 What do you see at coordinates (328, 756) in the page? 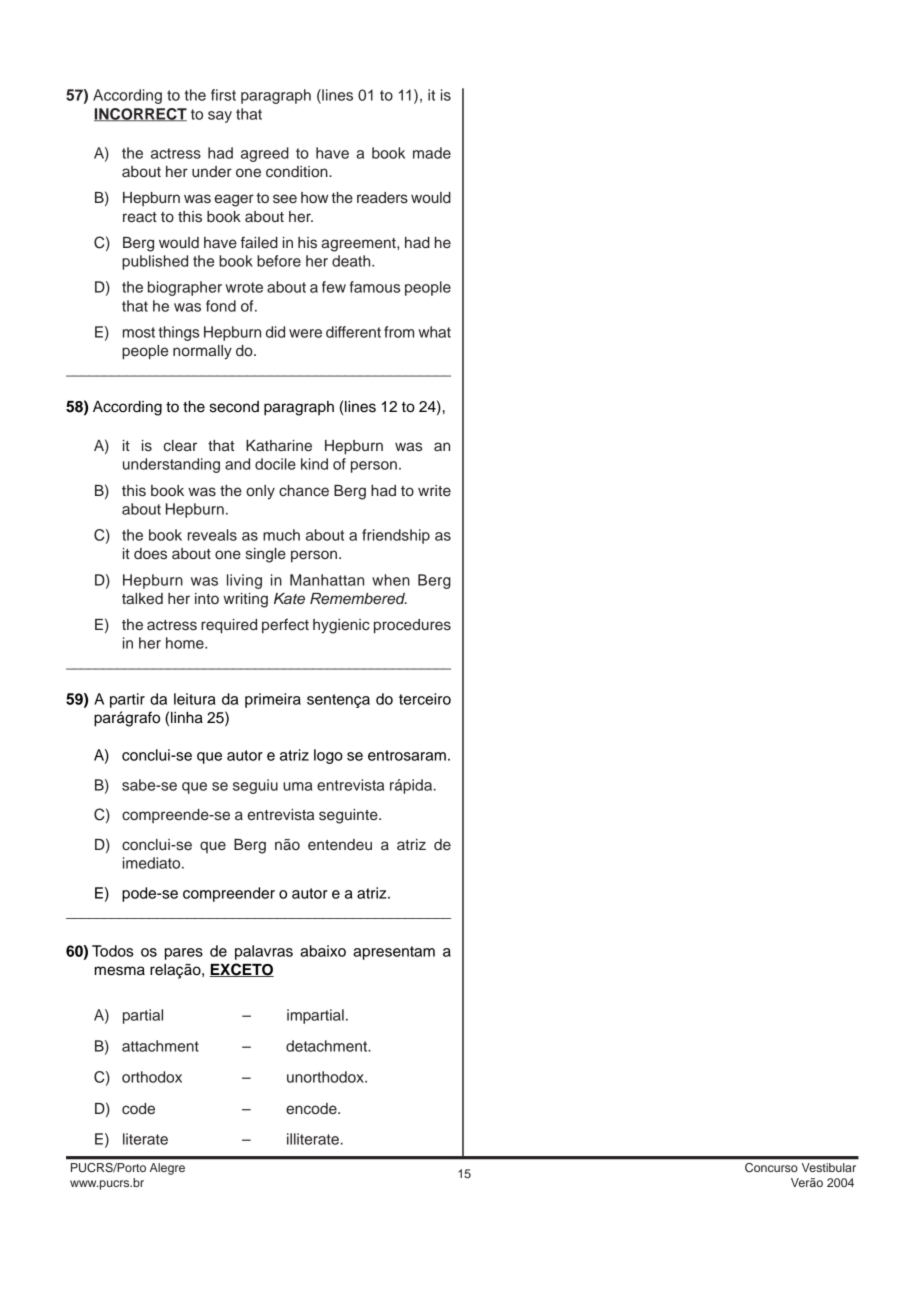
I see `logo` at bounding box center [328, 756].
